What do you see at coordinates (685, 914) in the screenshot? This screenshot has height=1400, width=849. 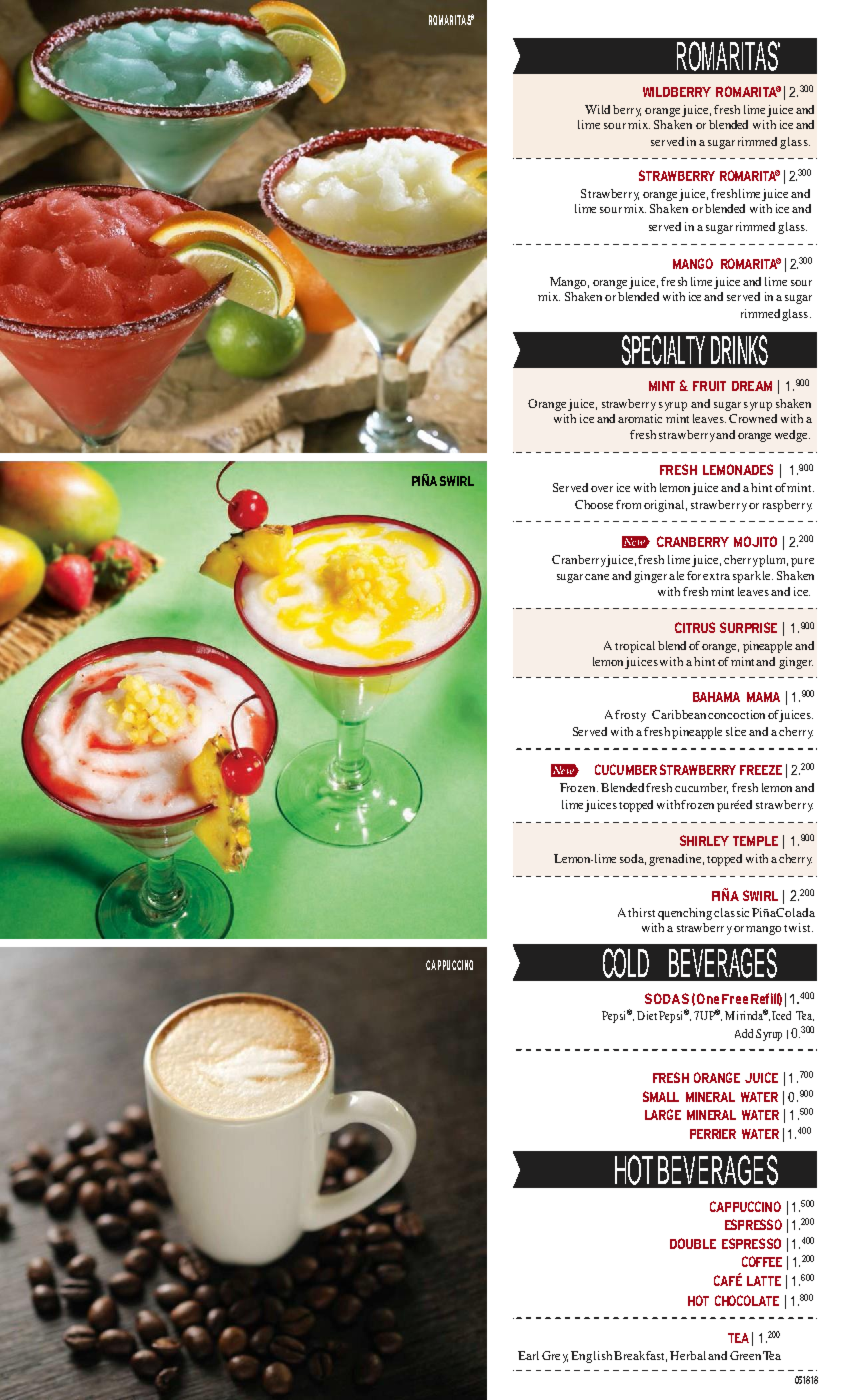 I see `quenching` at bounding box center [685, 914].
